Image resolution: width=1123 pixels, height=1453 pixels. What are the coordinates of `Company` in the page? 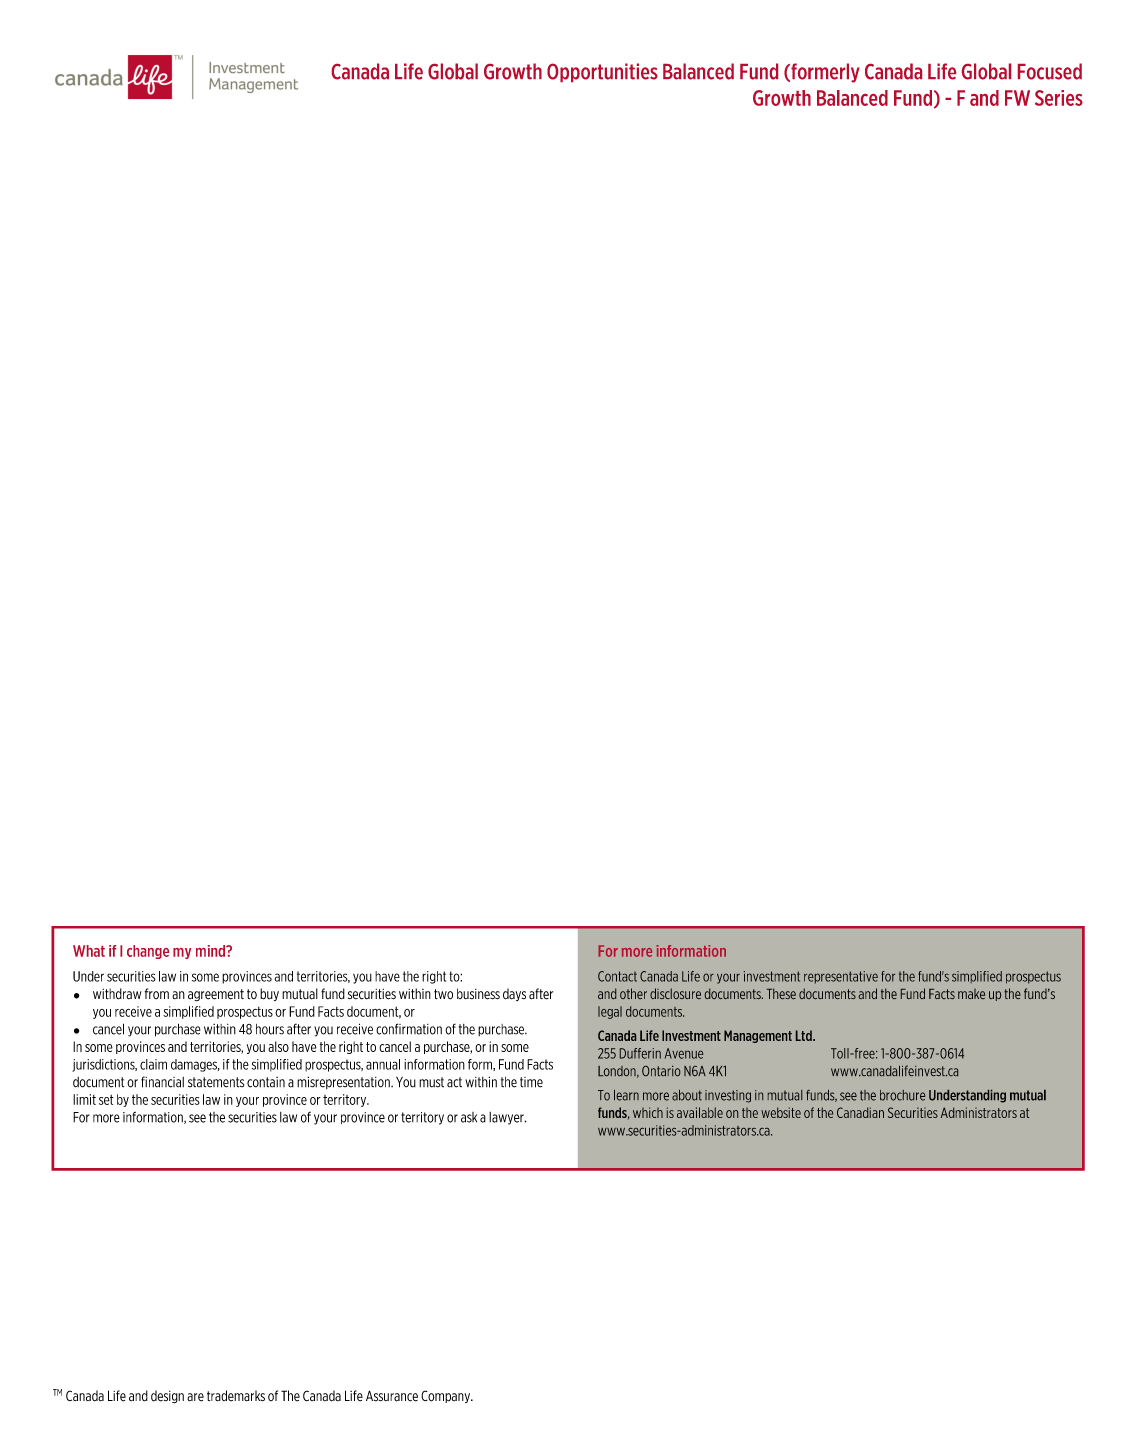 It's located at (446, 1396).
